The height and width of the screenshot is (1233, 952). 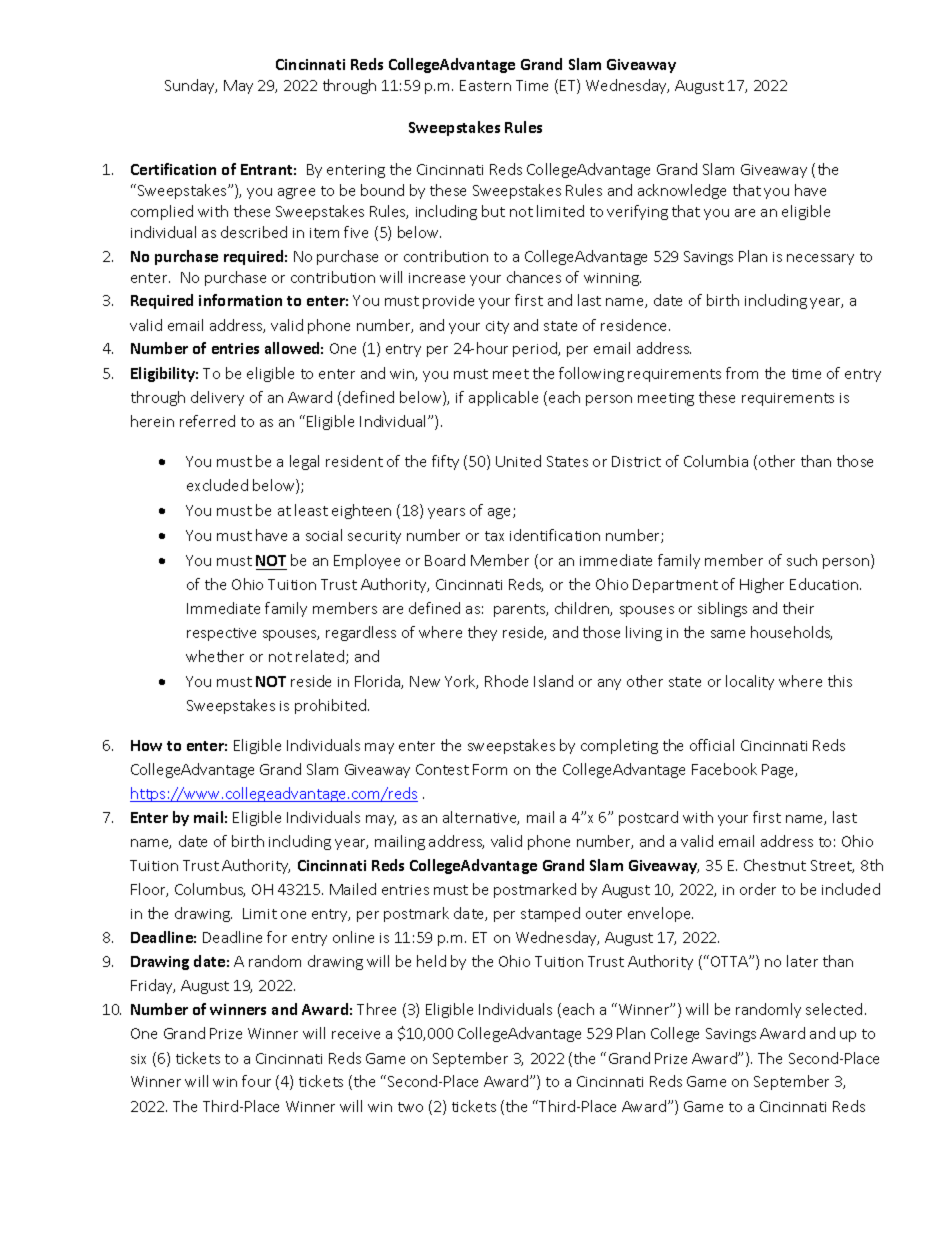 What do you see at coordinates (442, 769) in the screenshot?
I see `Contest` at bounding box center [442, 769].
